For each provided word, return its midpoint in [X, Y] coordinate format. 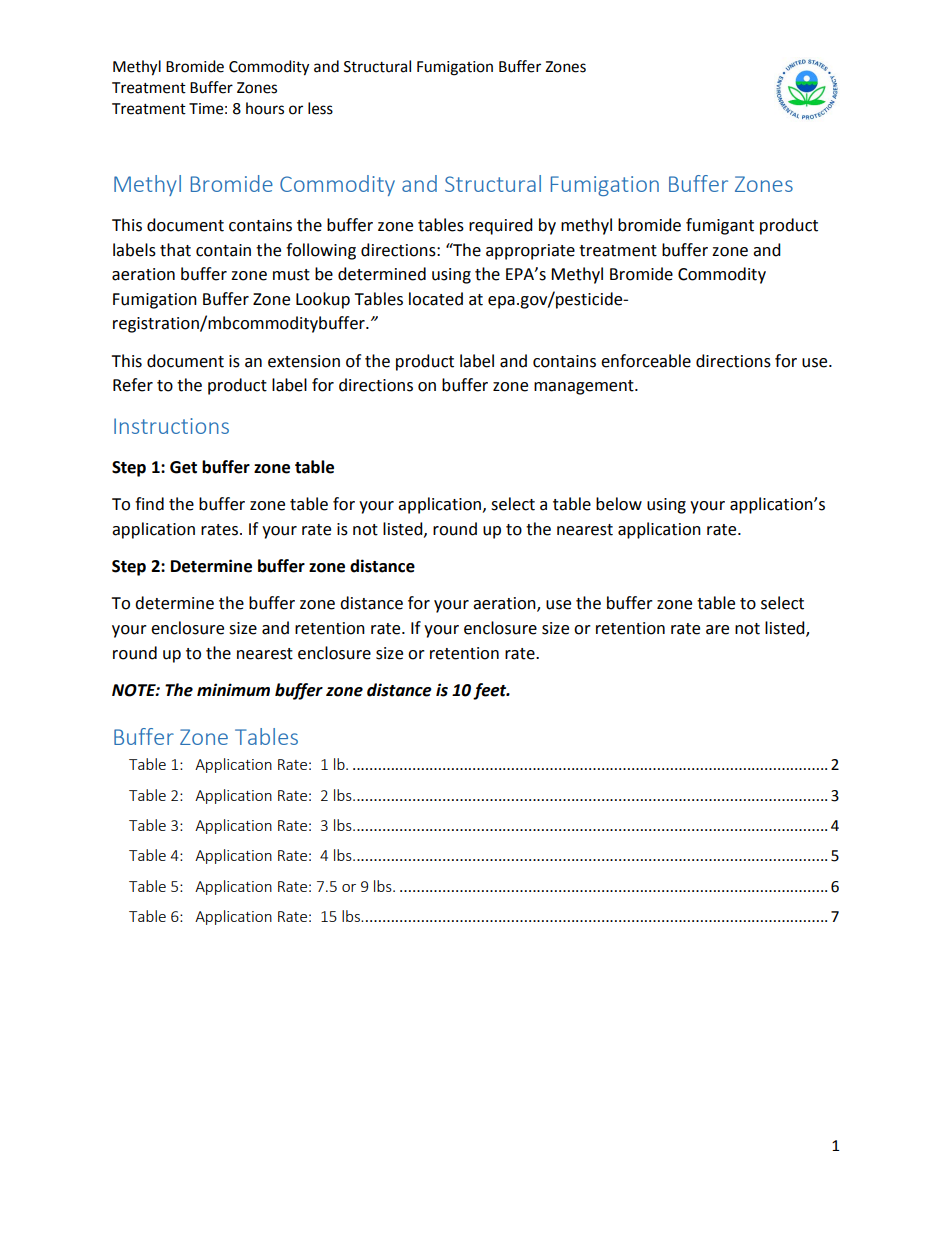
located [436, 299]
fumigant [720, 226]
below [619, 504]
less [320, 108]
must [291, 275]
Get [183, 467]
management [585, 387]
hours [265, 108]
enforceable [646, 361]
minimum [233, 690]
